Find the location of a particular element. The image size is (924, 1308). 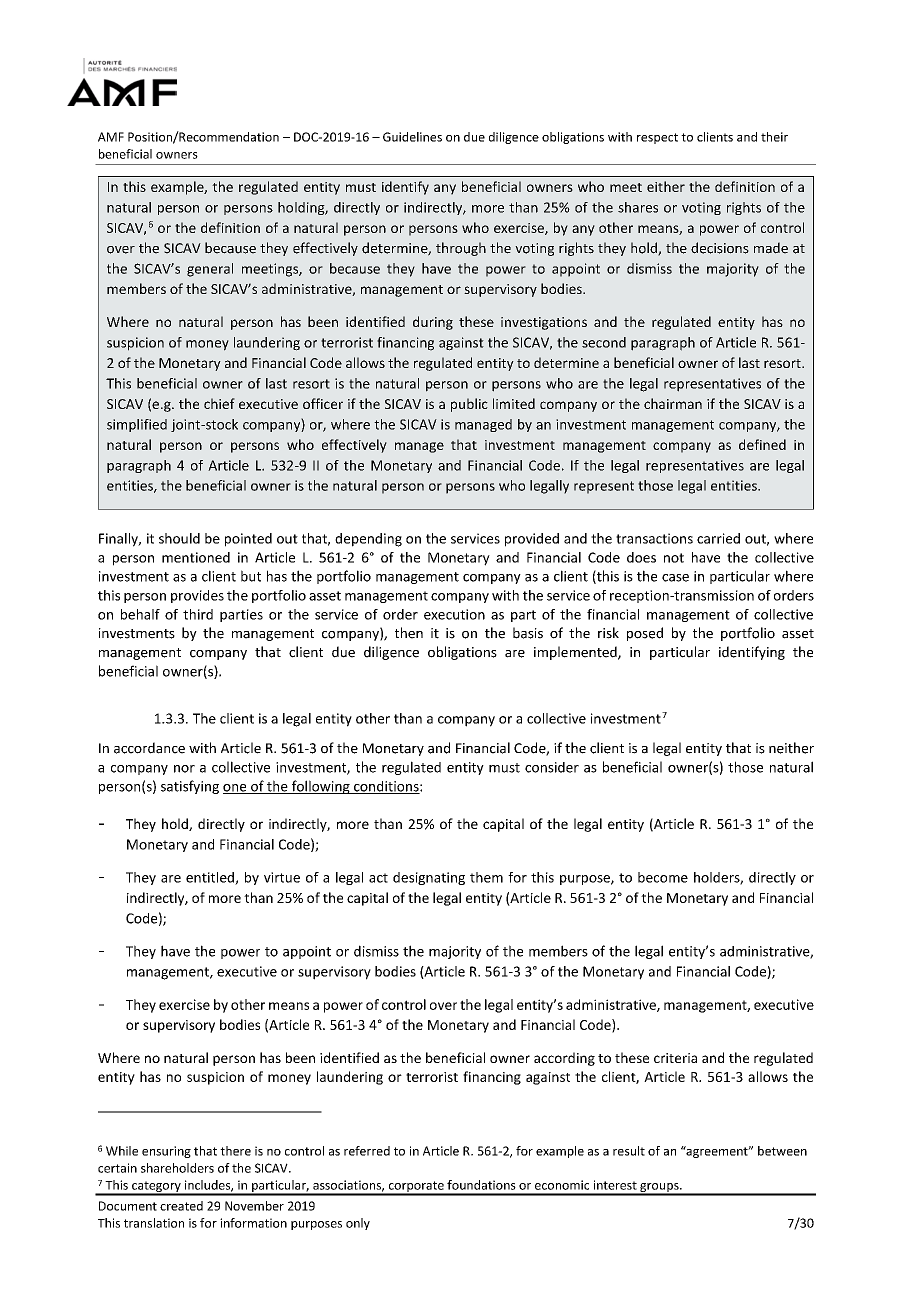

Guidelines is located at coordinates (412, 137).
